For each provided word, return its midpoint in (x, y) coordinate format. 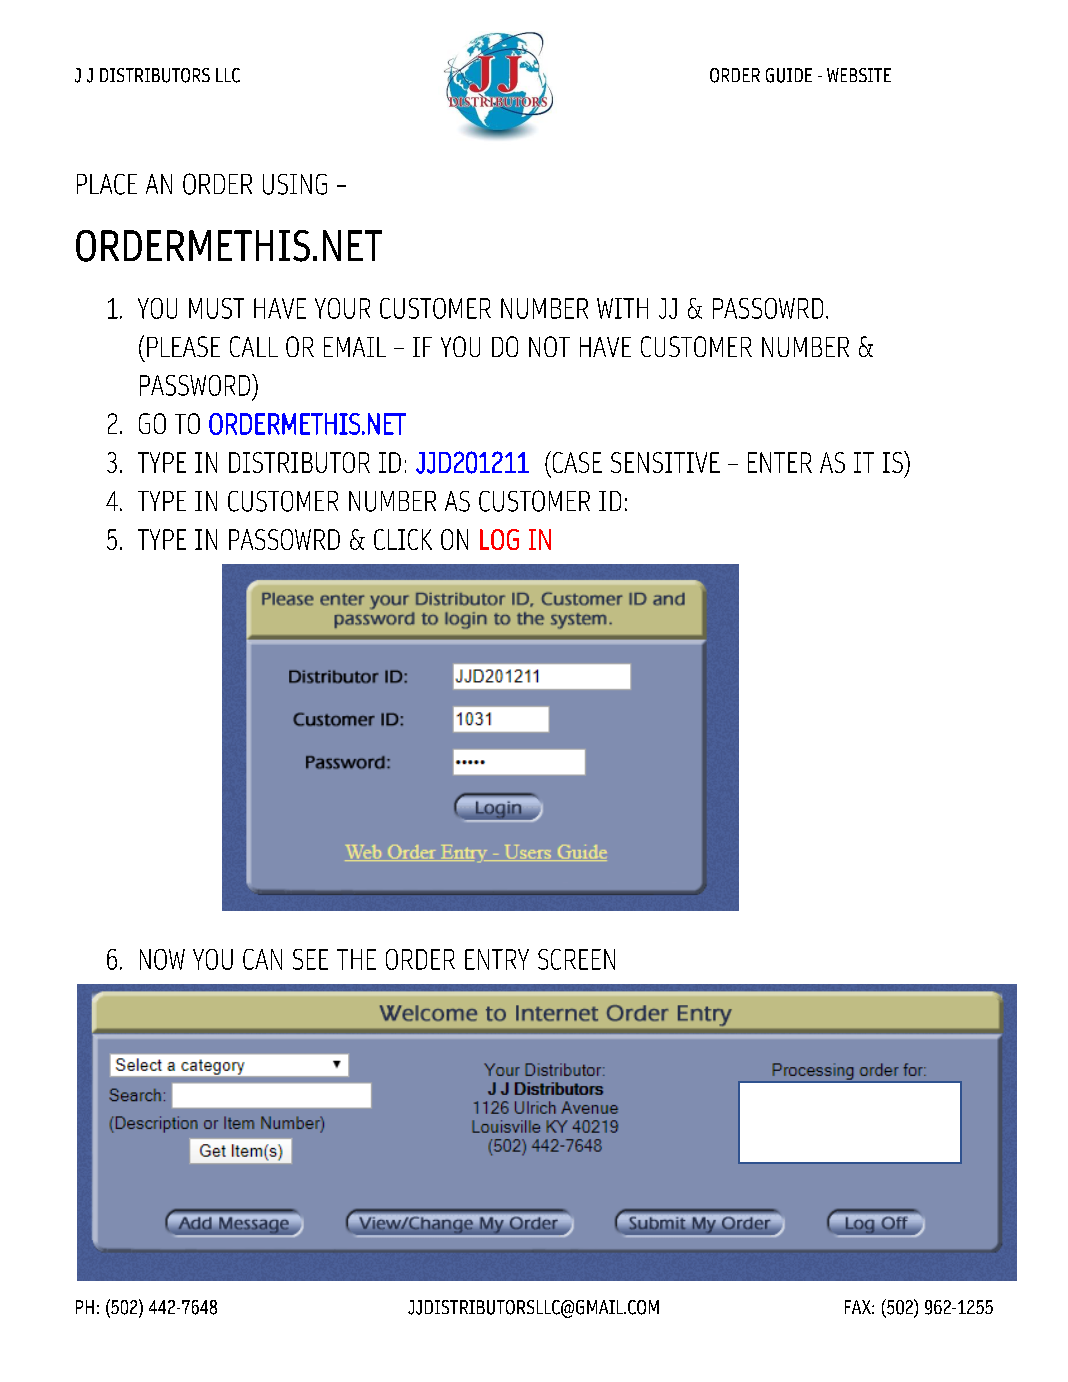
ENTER (780, 462)
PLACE (107, 184)
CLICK (403, 539)
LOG (499, 539)
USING (295, 184)
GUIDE (789, 75)
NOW (162, 959)
